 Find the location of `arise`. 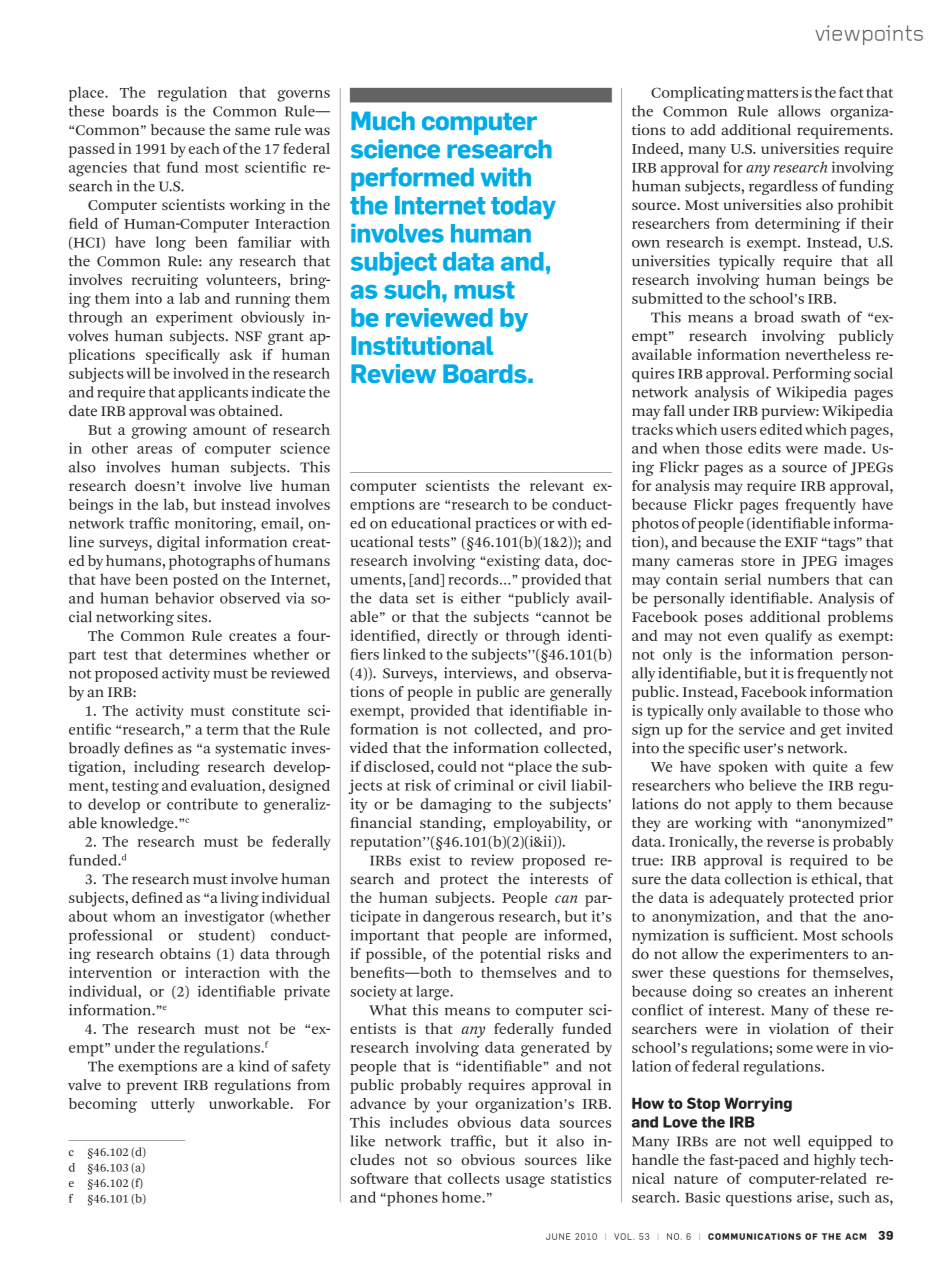

arise is located at coordinates (814, 1197).
